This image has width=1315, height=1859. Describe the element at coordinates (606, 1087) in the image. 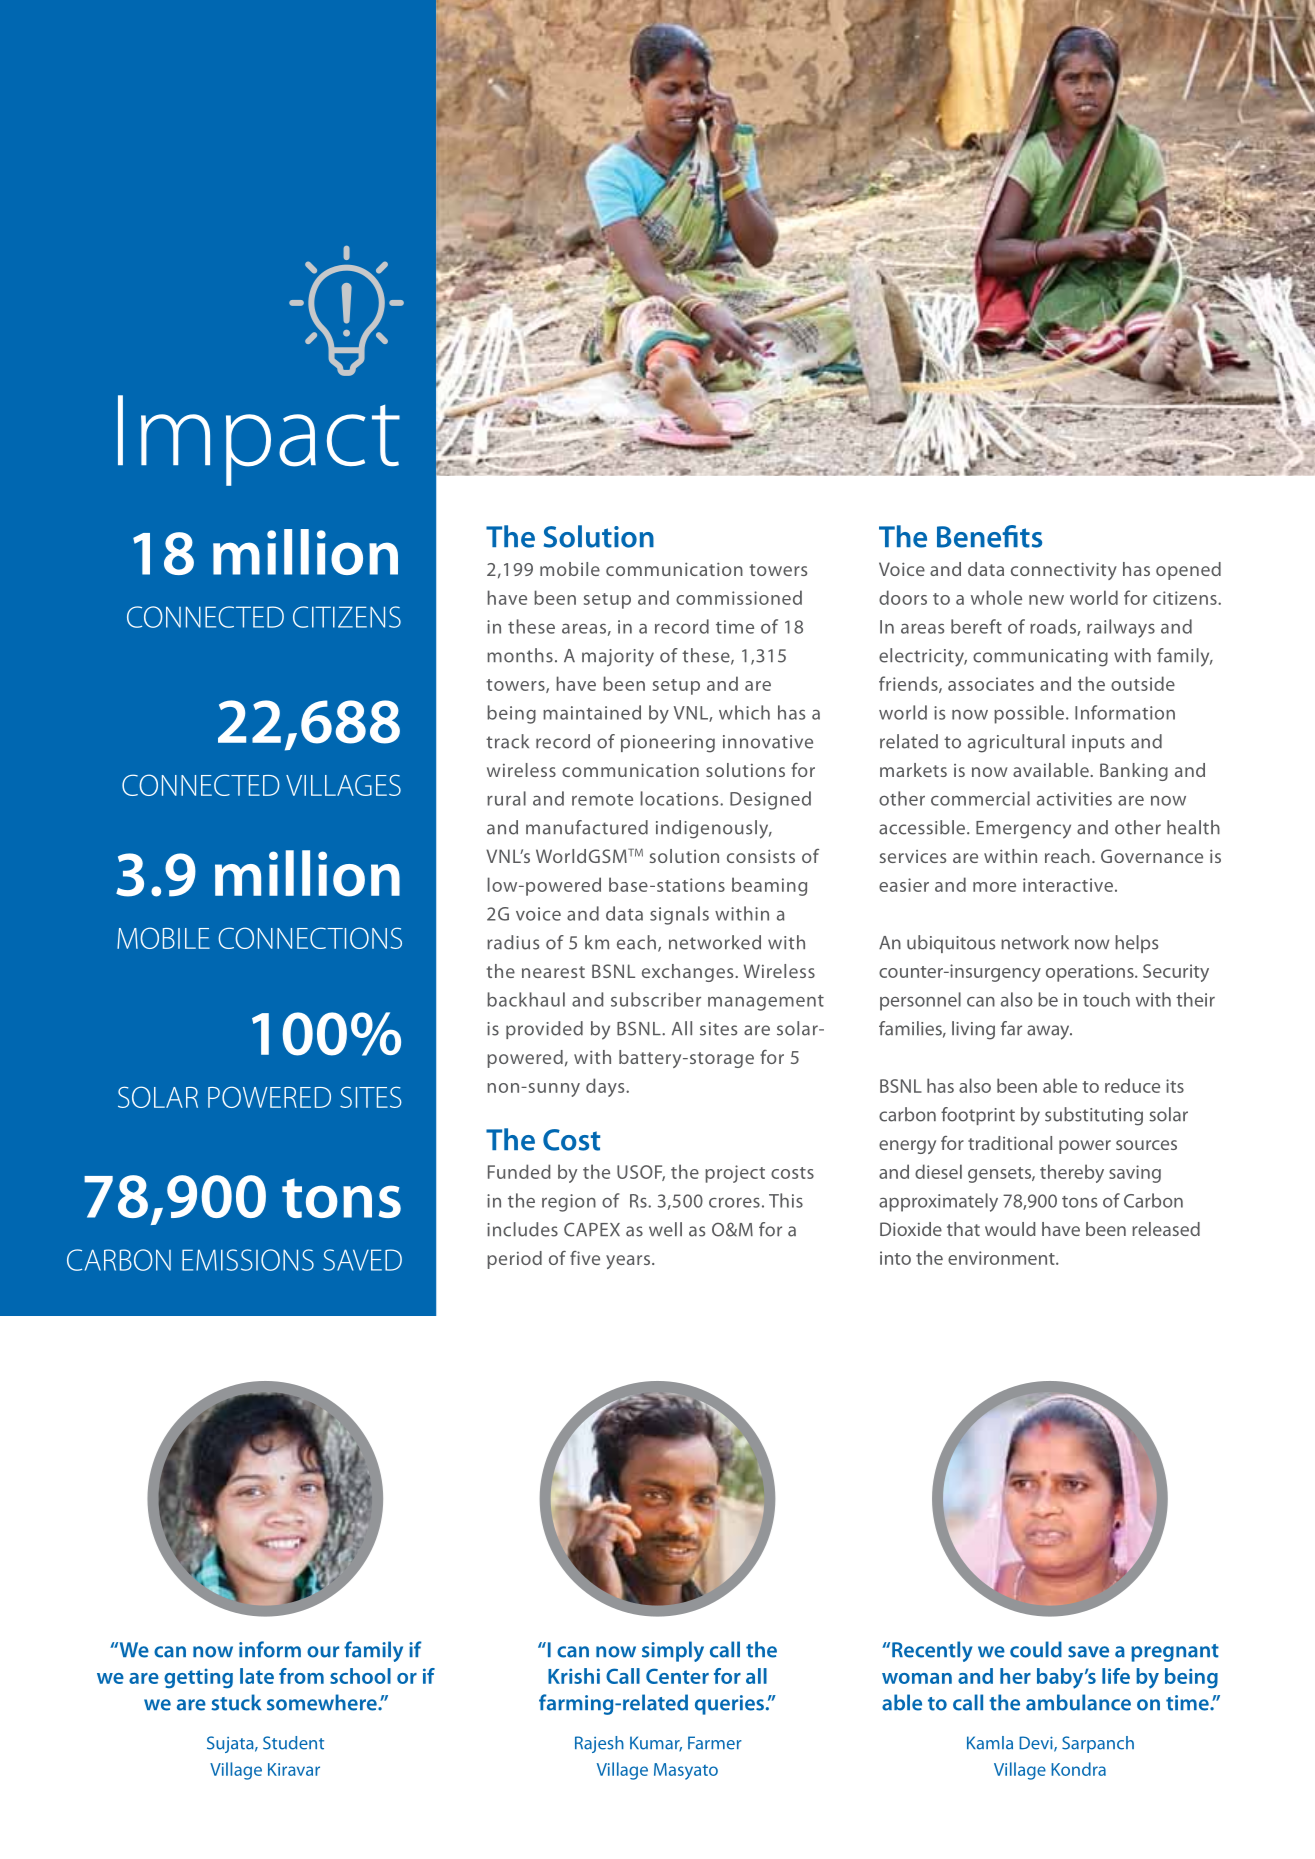

I see `days` at that location.
